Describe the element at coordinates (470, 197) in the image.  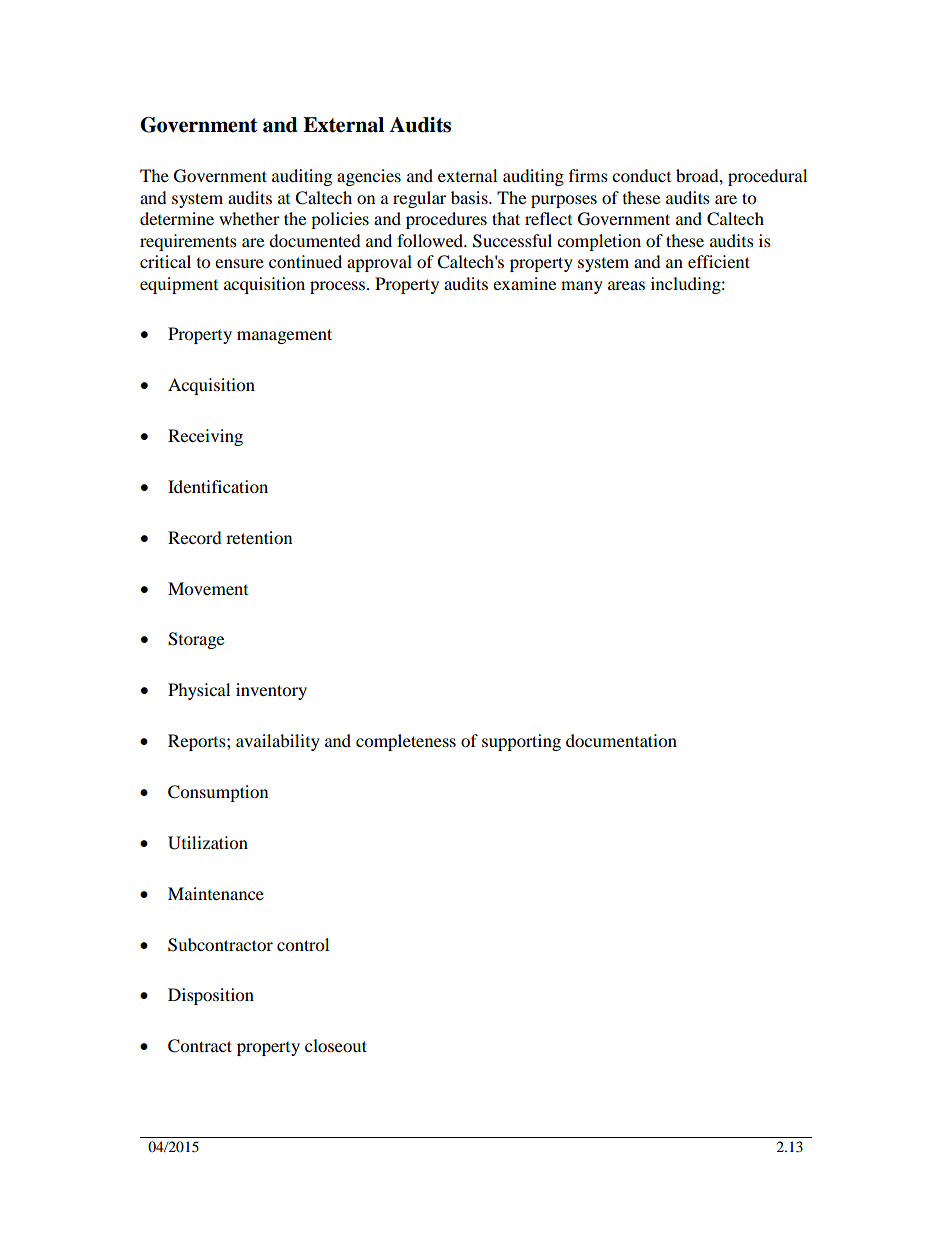
I see `basis` at that location.
